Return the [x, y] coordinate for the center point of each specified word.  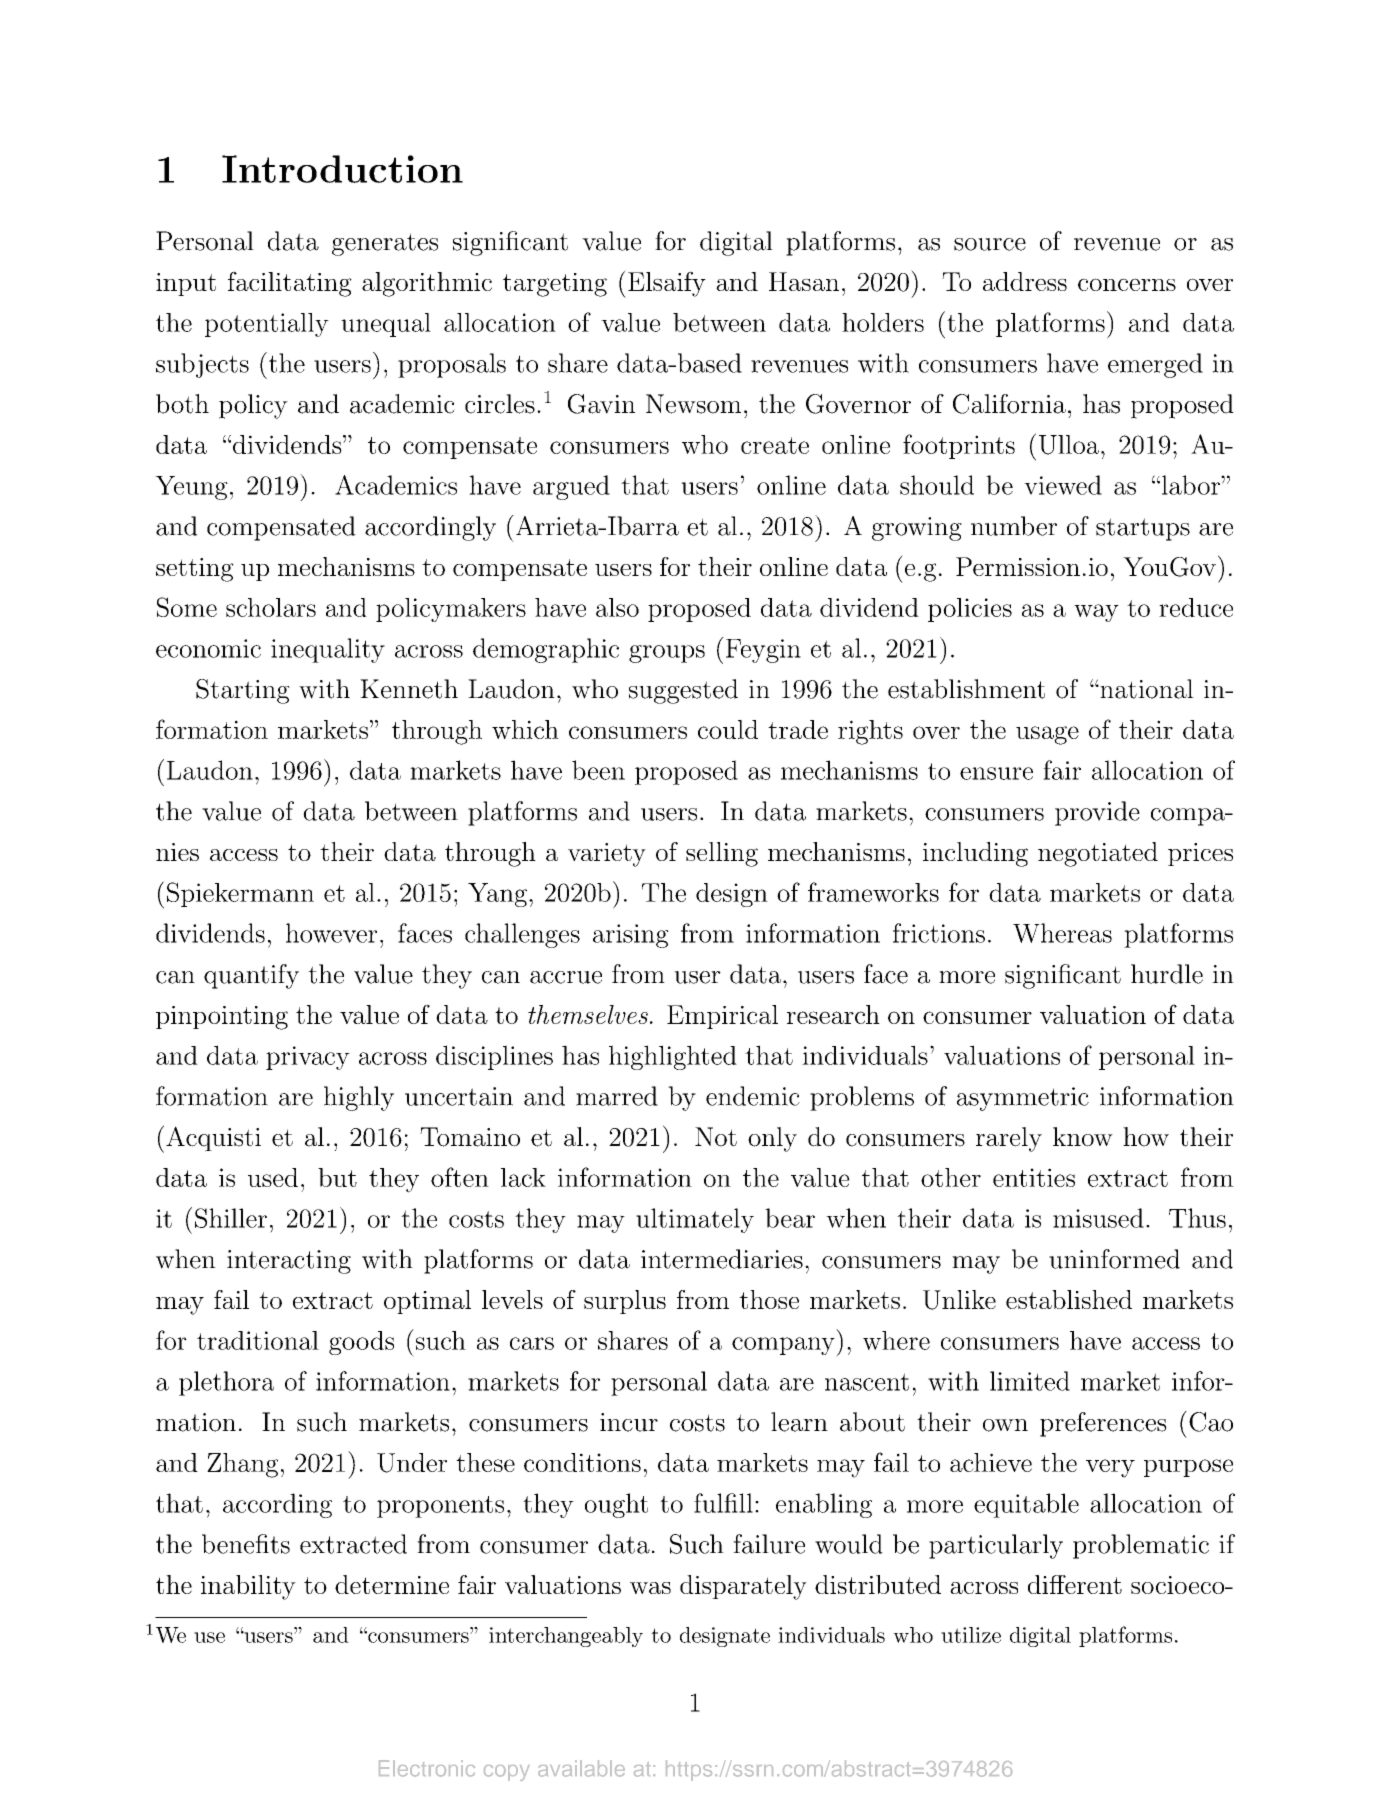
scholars [271, 607]
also [617, 607]
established [1069, 1299]
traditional [258, 1340]
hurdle [1167, 974]
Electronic [427, 1768]
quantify [251, 976]
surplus [625, 1302]
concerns [1127, 284]
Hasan [804, 281]
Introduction [342, 169]
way [1096, 613]
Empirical [722, 1017]
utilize [971, 1635]
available [581, 1768]
